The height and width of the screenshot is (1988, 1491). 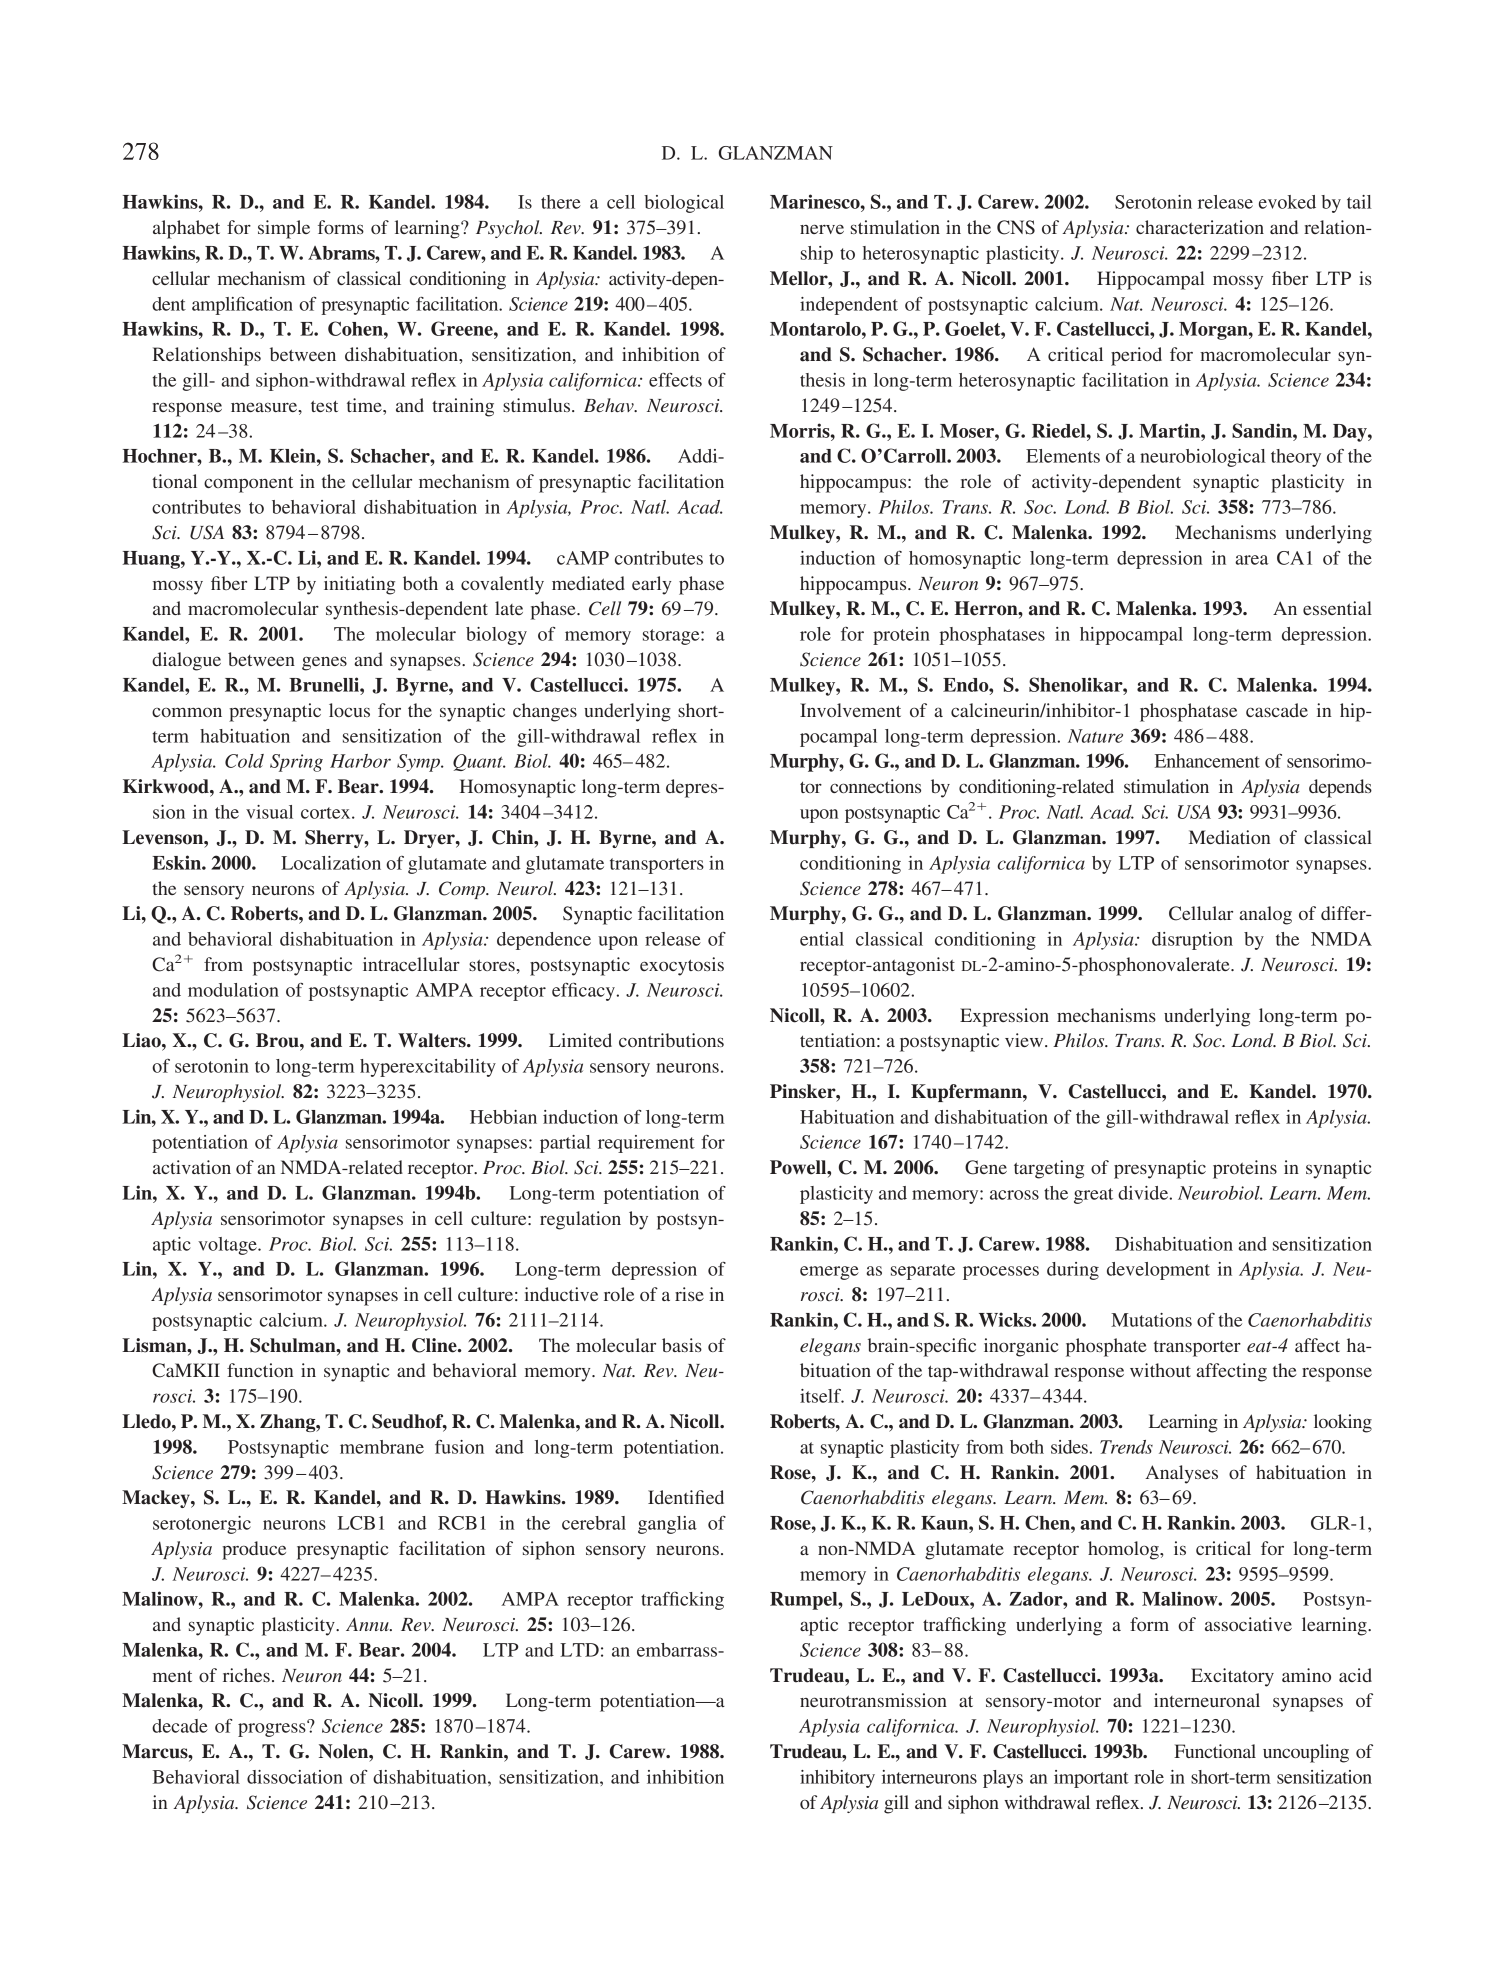 What do you see at coordinates (273, 1729) in the screenshot?
I see `progress` at bounding box center [273, 1729].
